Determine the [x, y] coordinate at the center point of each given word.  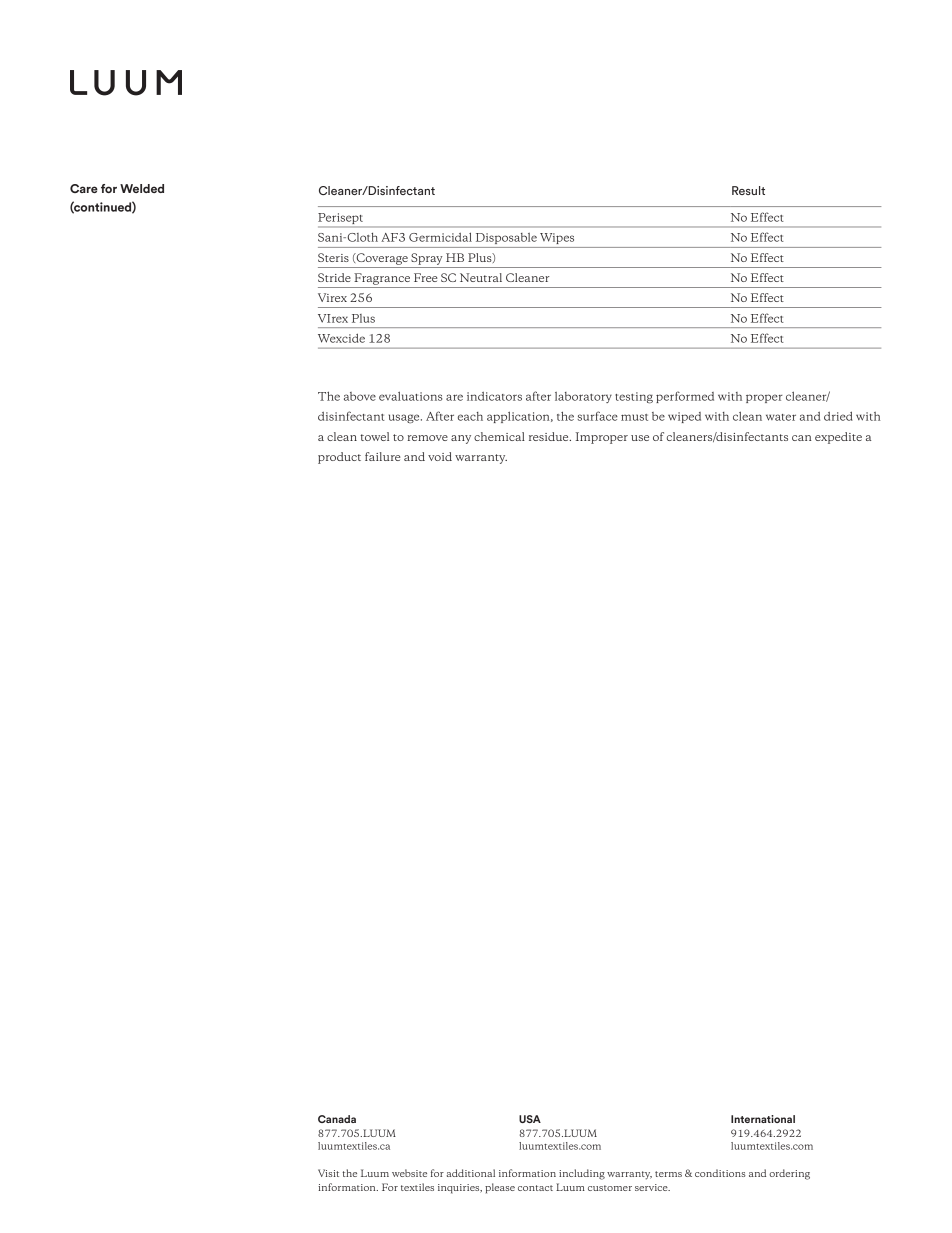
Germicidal [440, 237]
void [440, 456]
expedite [838, 438]
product [339, 458]
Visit [328, 1173]
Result [748, 190]
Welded [142, 188]
